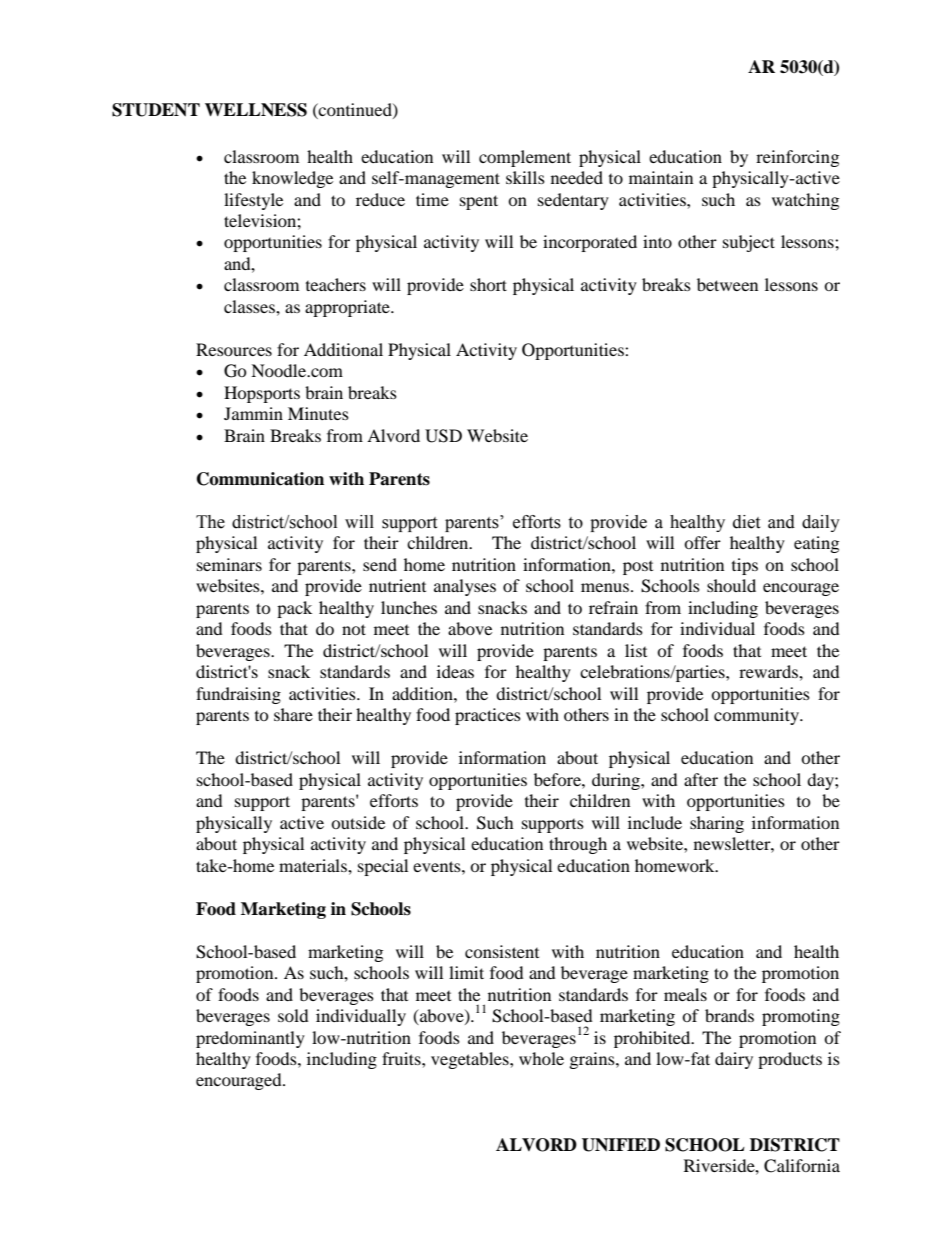 The width and height of the screenshot is (952, 1233). Describe the element at coordinates (443, 436) in the screenshot. I see `USD` at that location.
